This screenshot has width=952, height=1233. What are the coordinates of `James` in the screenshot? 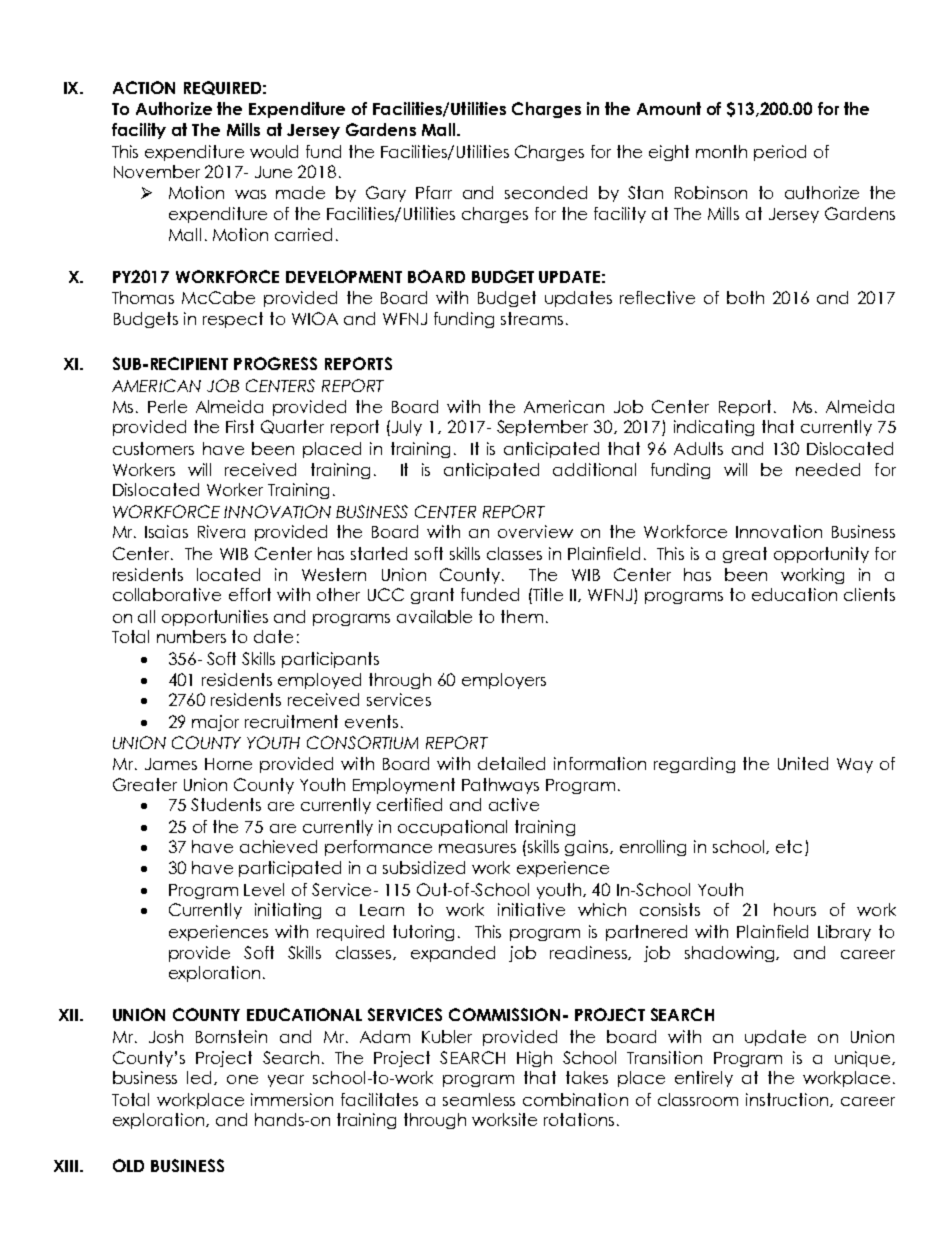 It's located at (171, 764).
